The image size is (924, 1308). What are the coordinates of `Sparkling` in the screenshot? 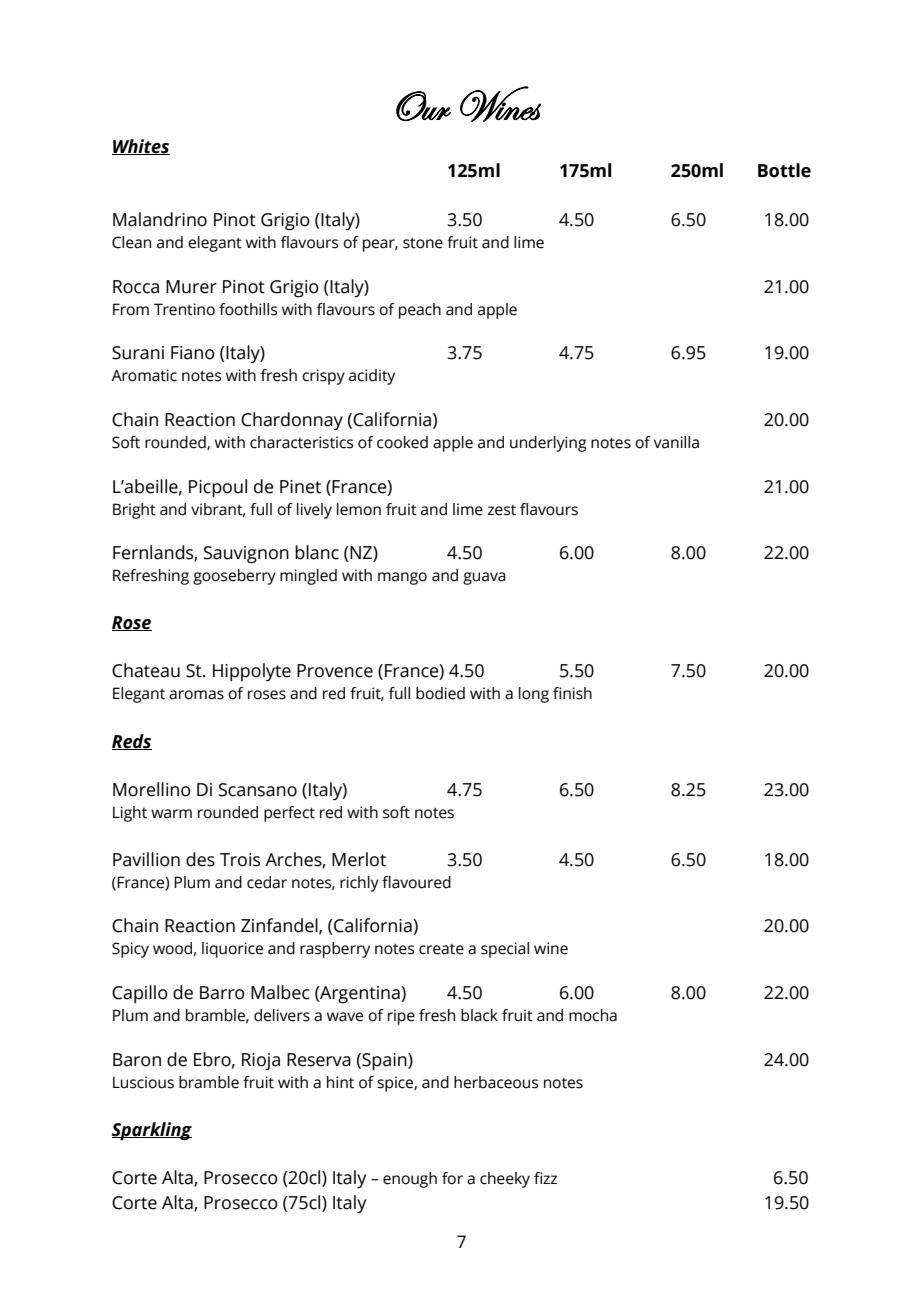 It's located at (152, 1131).
